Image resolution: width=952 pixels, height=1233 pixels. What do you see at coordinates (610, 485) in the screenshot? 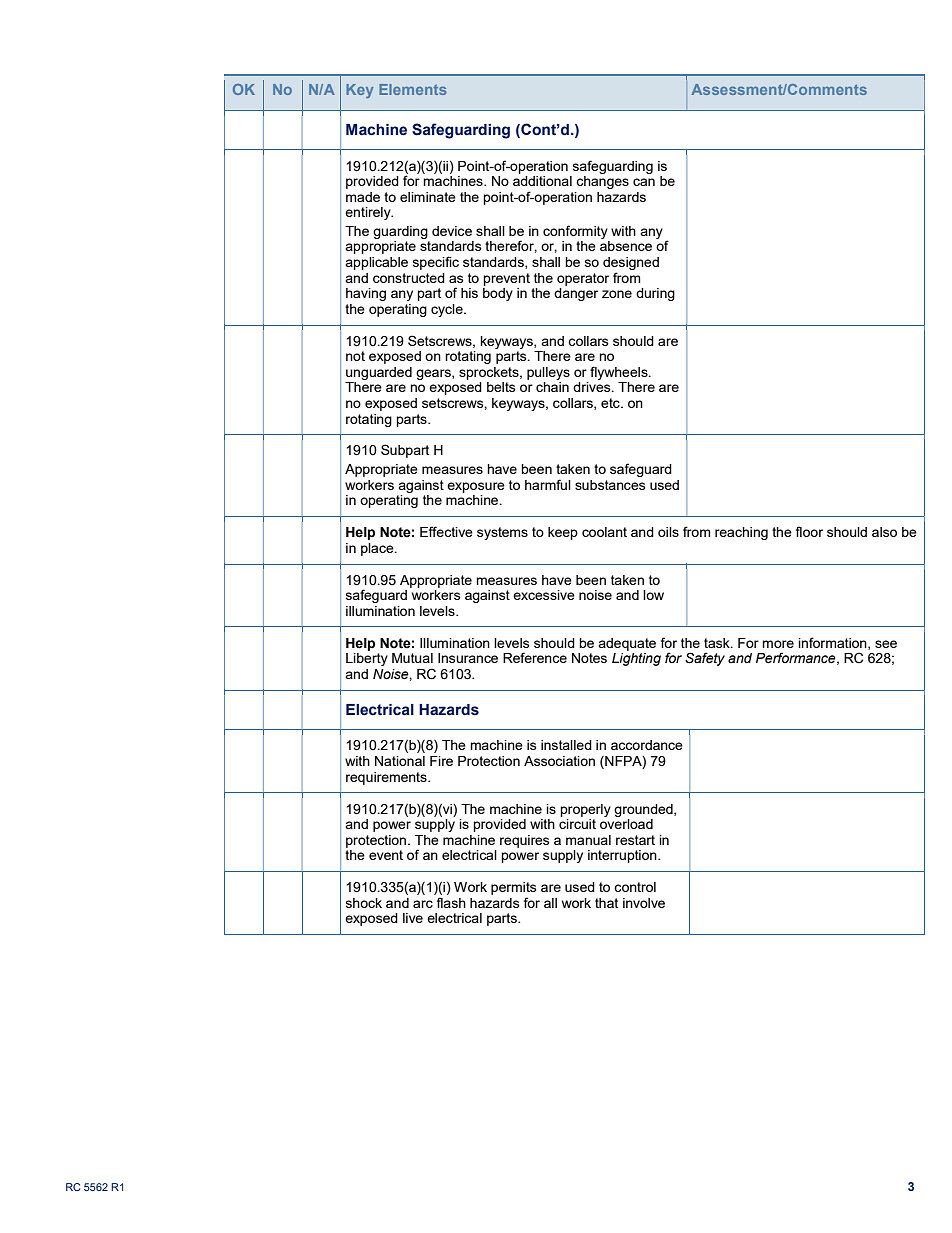
I see `substances` at bounding box center [610, 485].
